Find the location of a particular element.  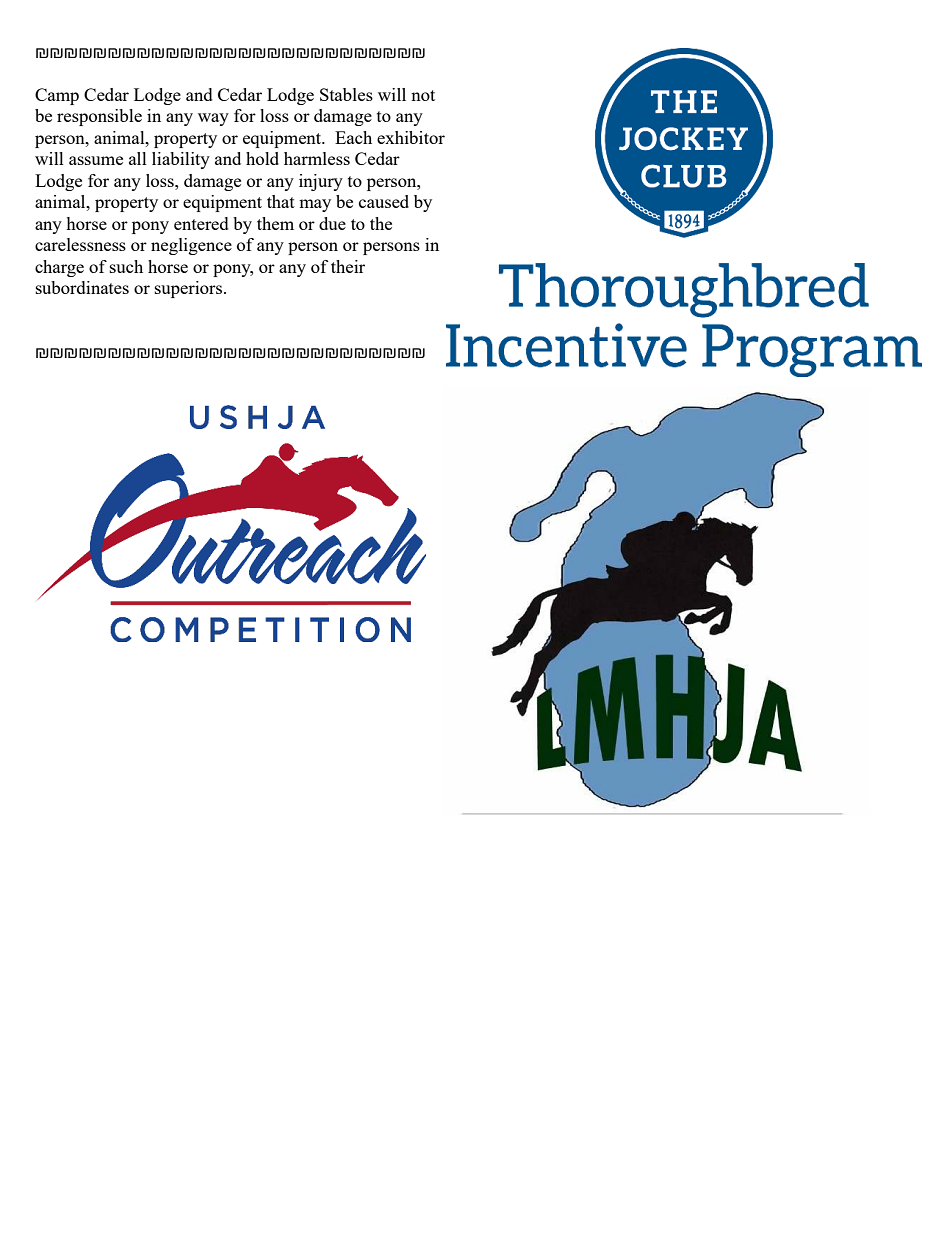

that is located at coordinates (281, 201).
